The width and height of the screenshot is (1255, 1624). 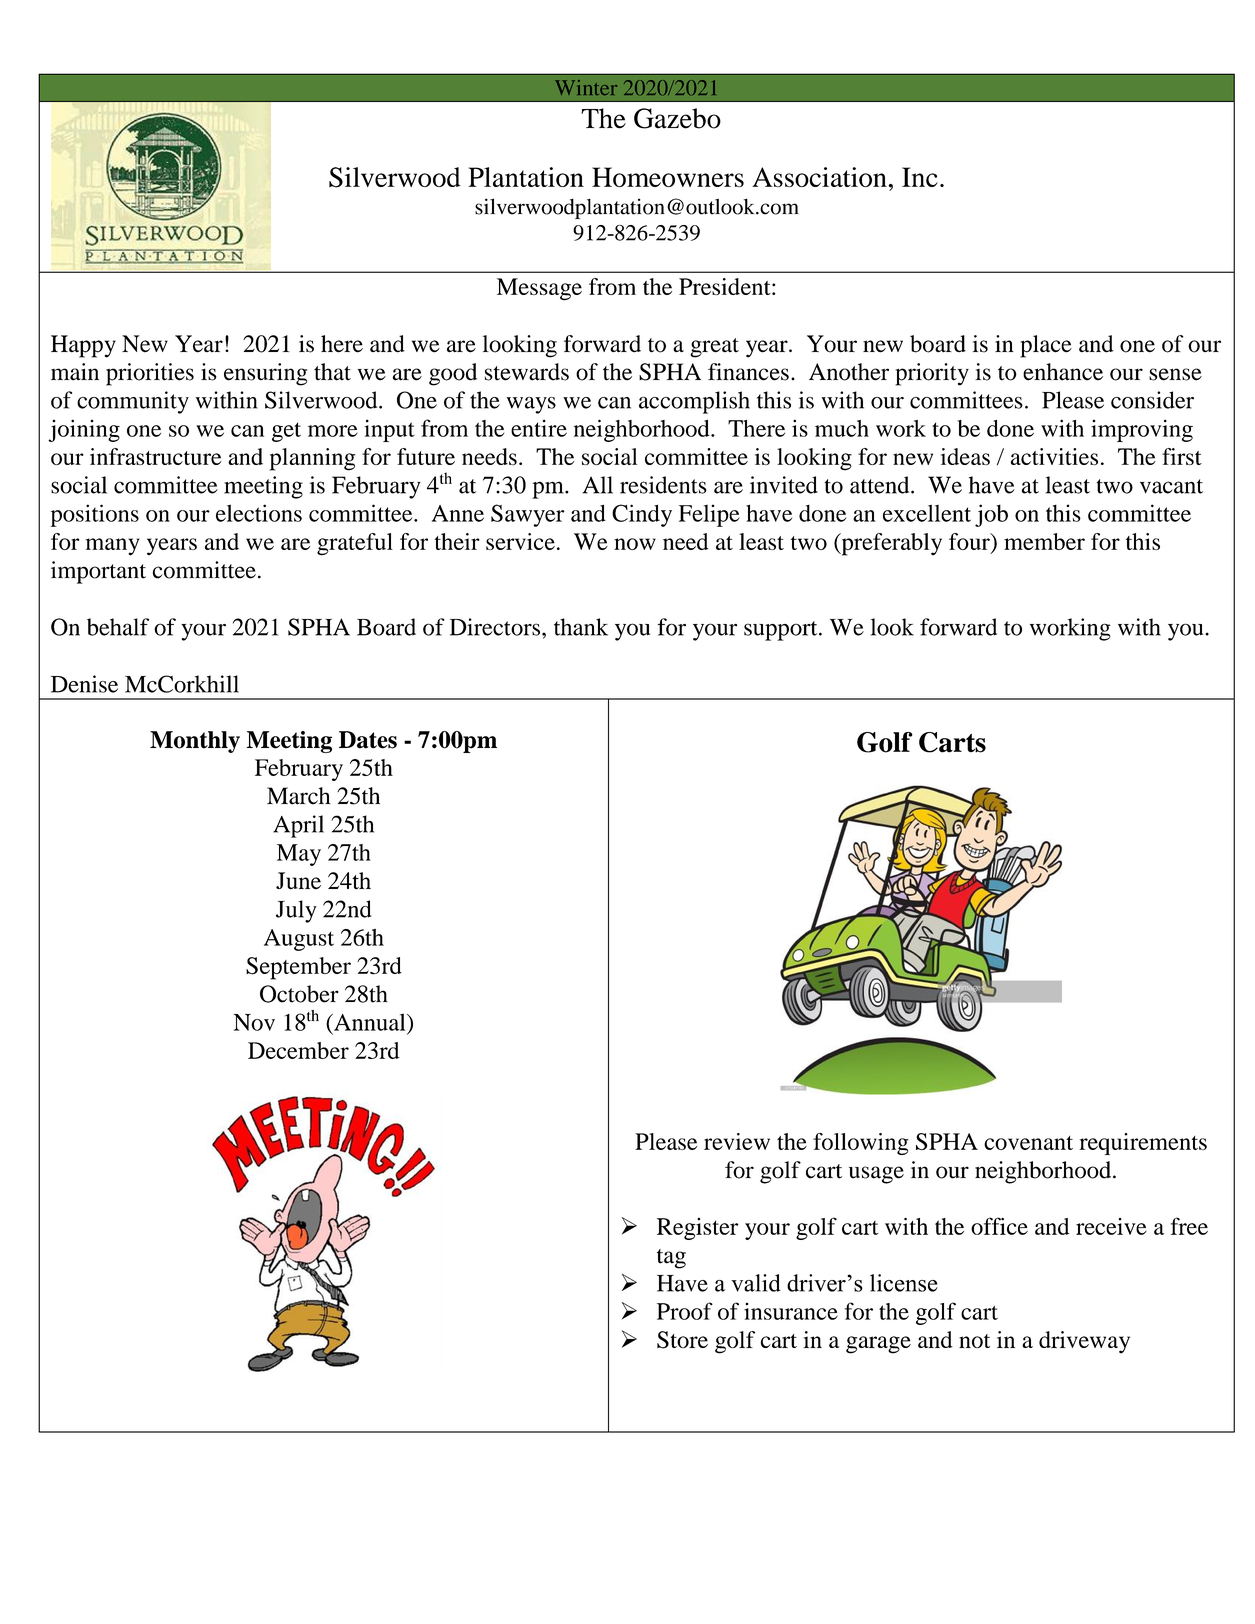 What do you see at coordinates (586, 87) in the screenshot?
I see `Winter` at bounding box center [586, 87].
